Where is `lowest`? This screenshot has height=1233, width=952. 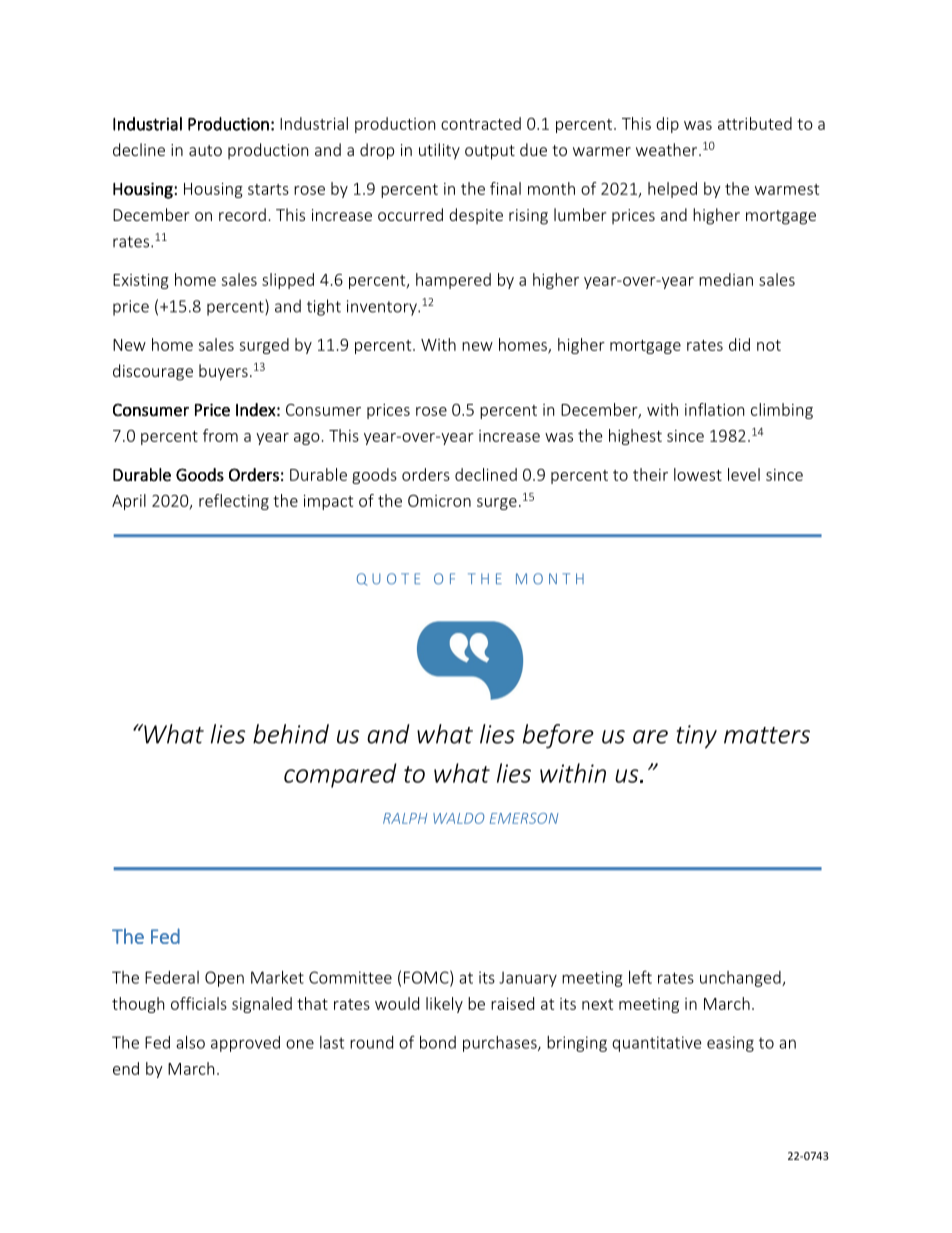
lowest is located at coordinates (698, 474).
